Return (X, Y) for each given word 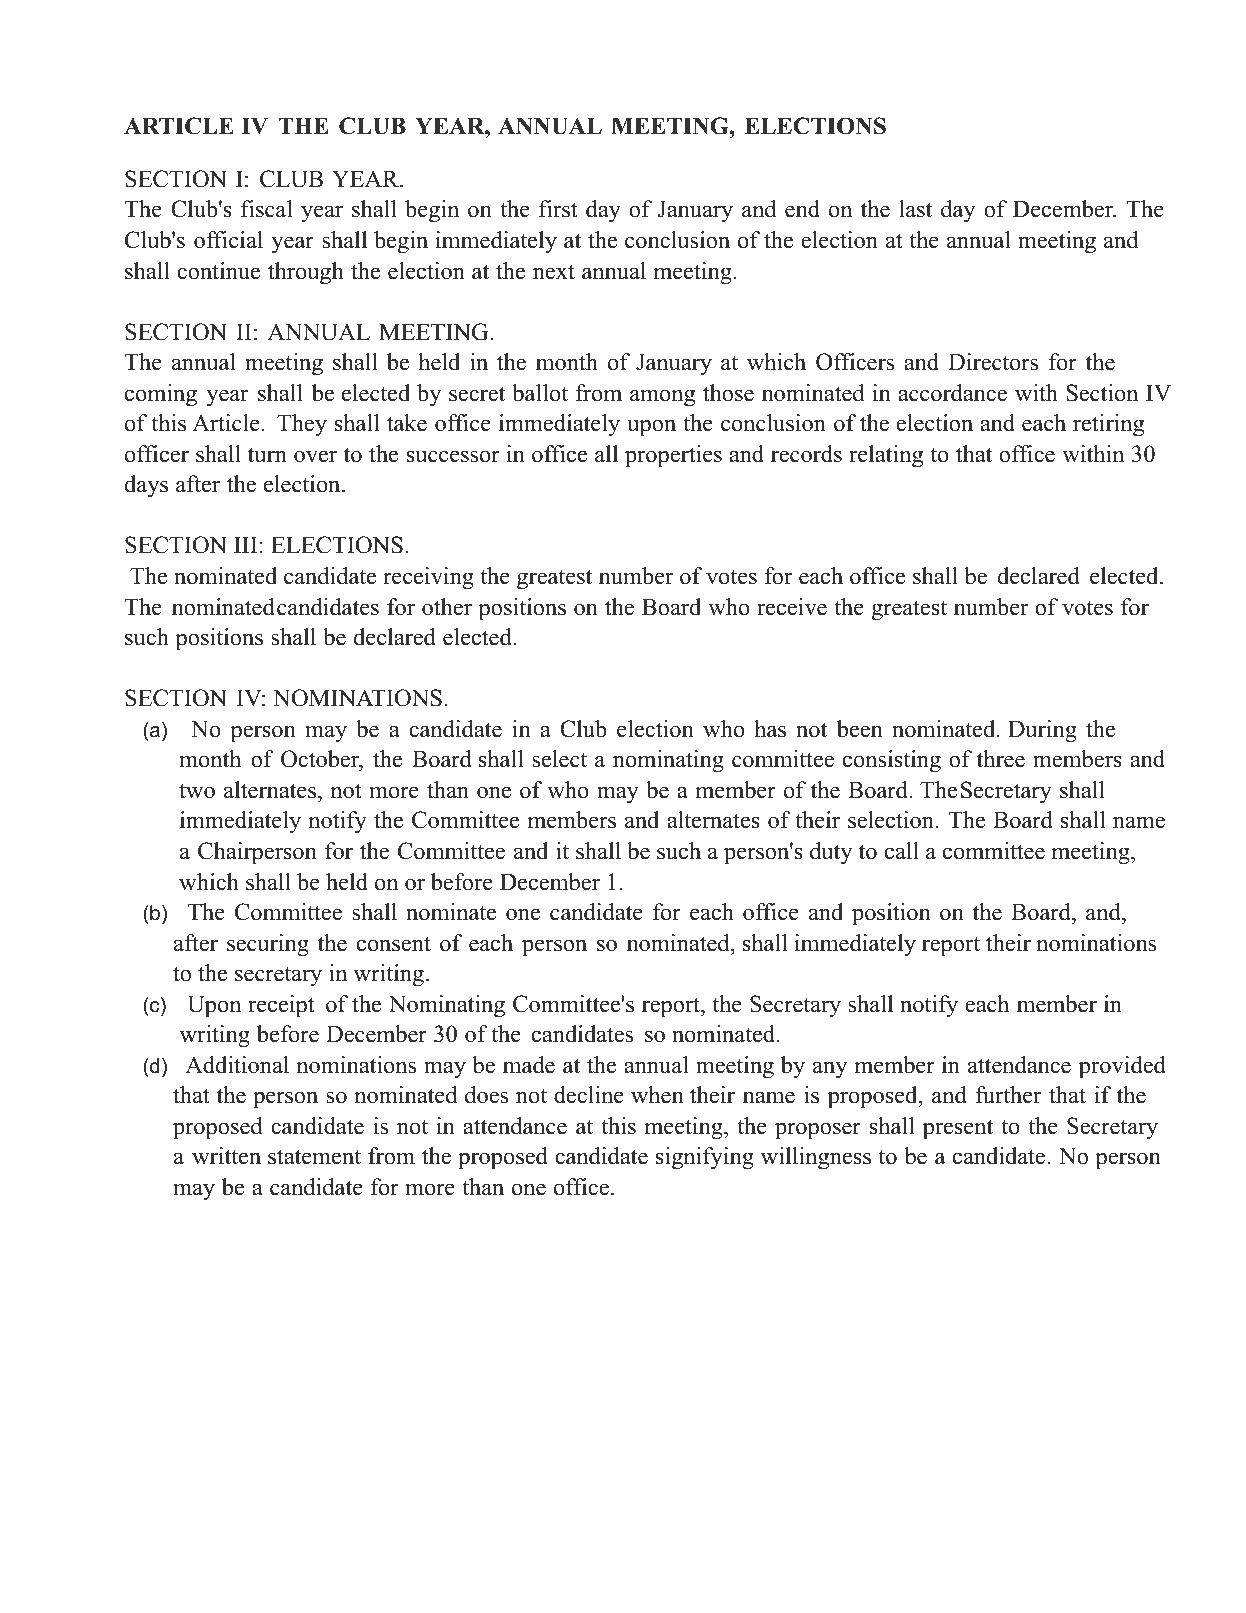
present (958, 1129)
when (657, 1095)
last (915, 209)
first (558, 209)
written (226, 1156)
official (228, 240)
